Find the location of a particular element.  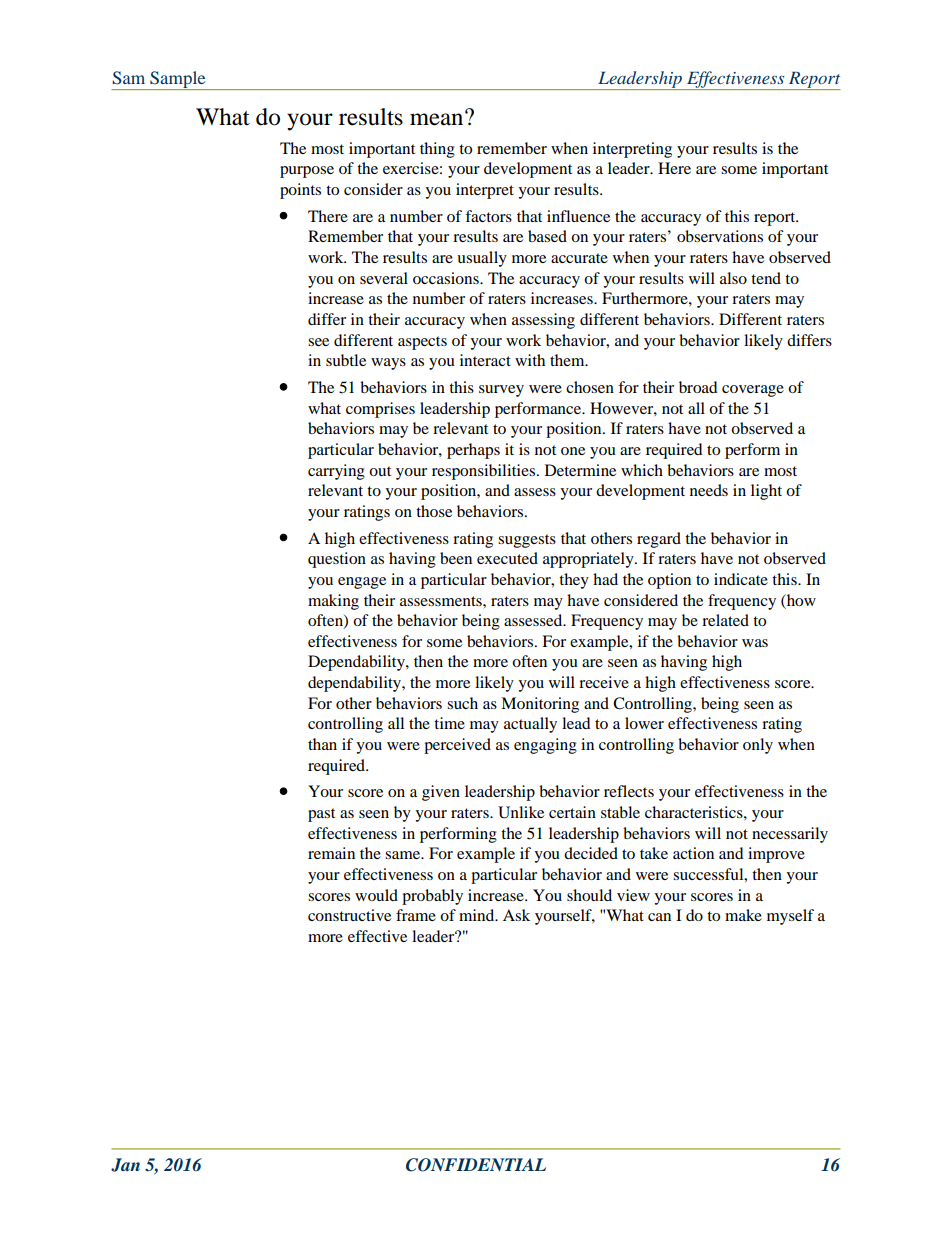

Jan is located at coordinates (125, 1165).
